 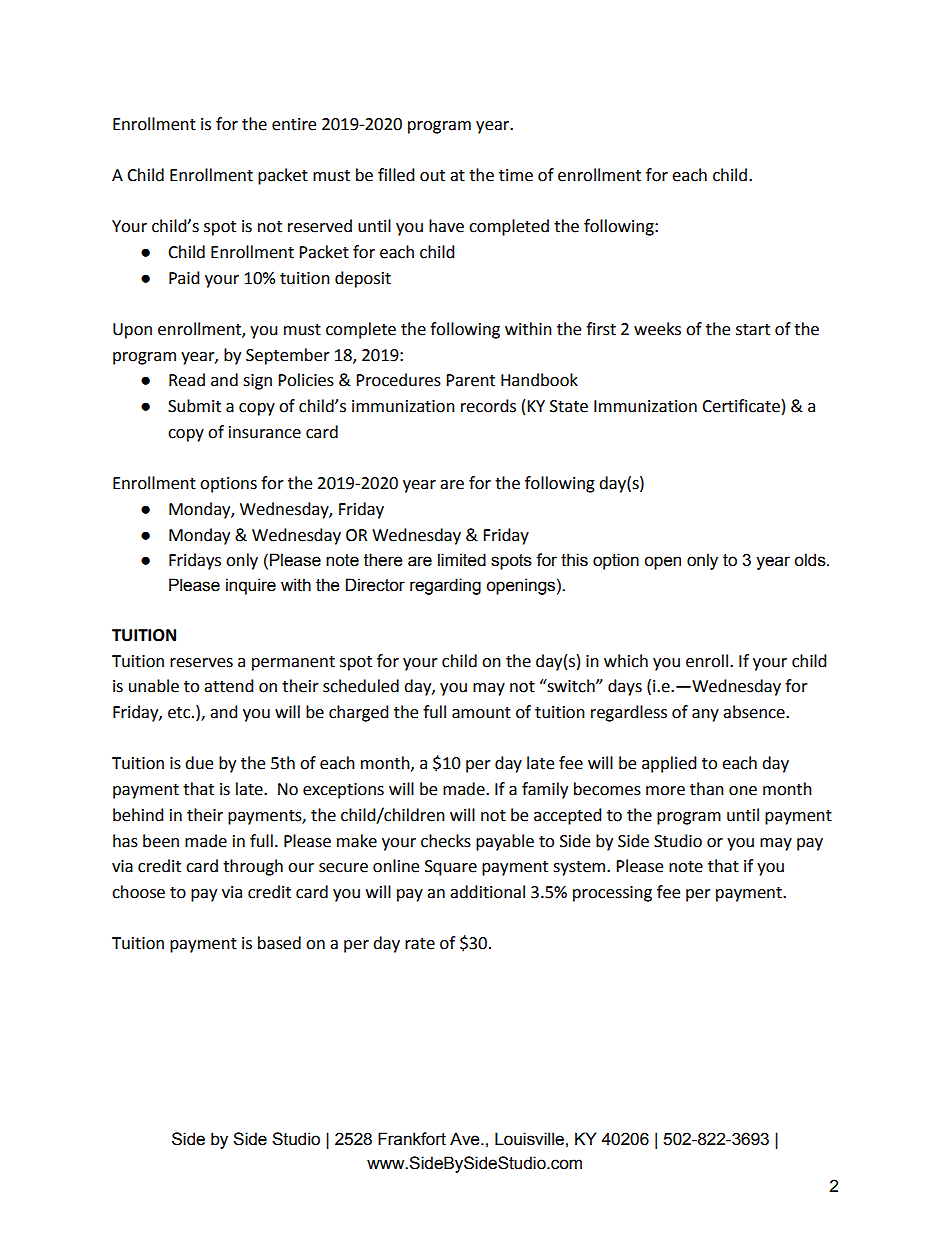 I want to click on reserves, so click(x=201, y=663).
